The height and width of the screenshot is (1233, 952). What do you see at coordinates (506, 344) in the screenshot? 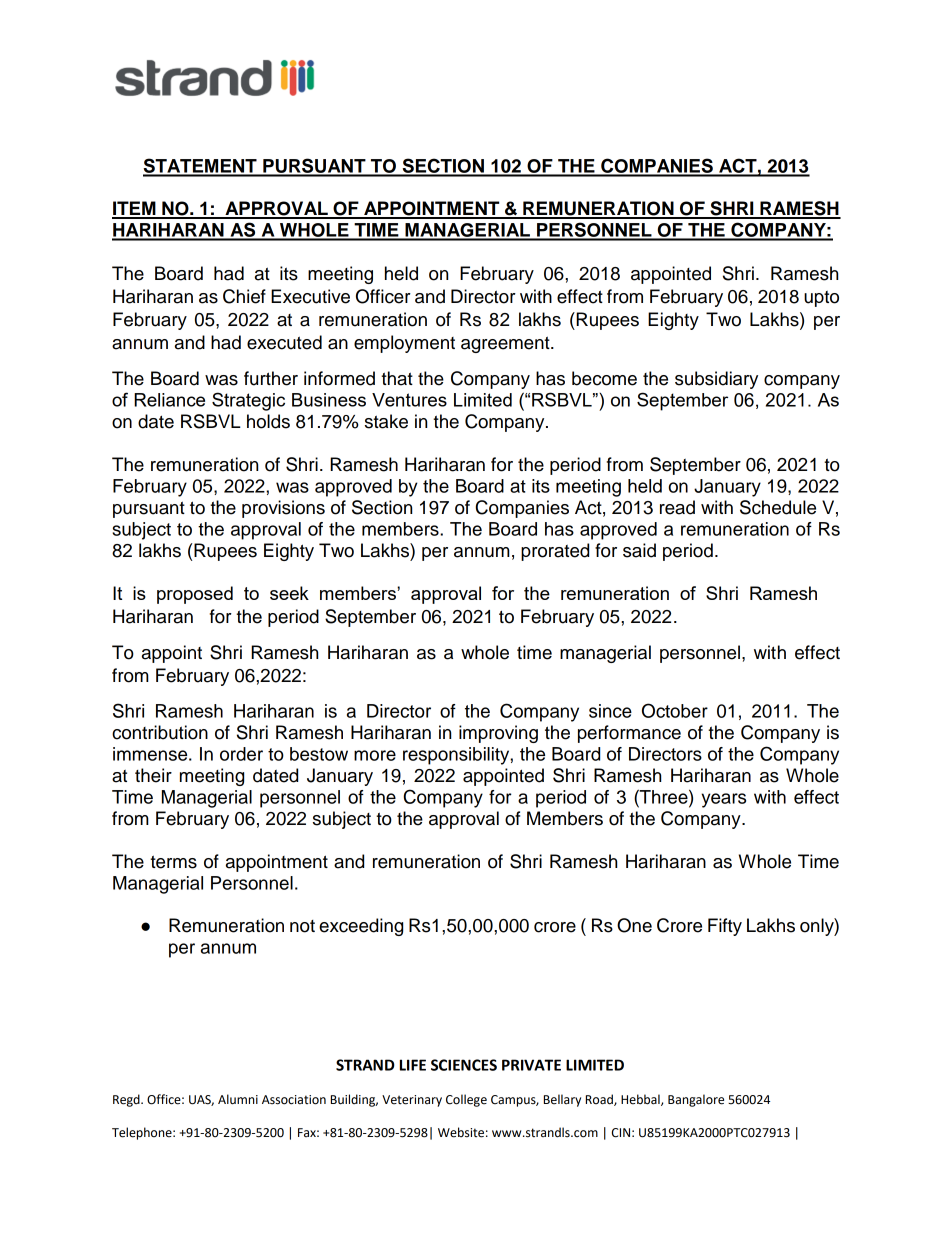
I see `agreement` at bounding box center [506, 344].
